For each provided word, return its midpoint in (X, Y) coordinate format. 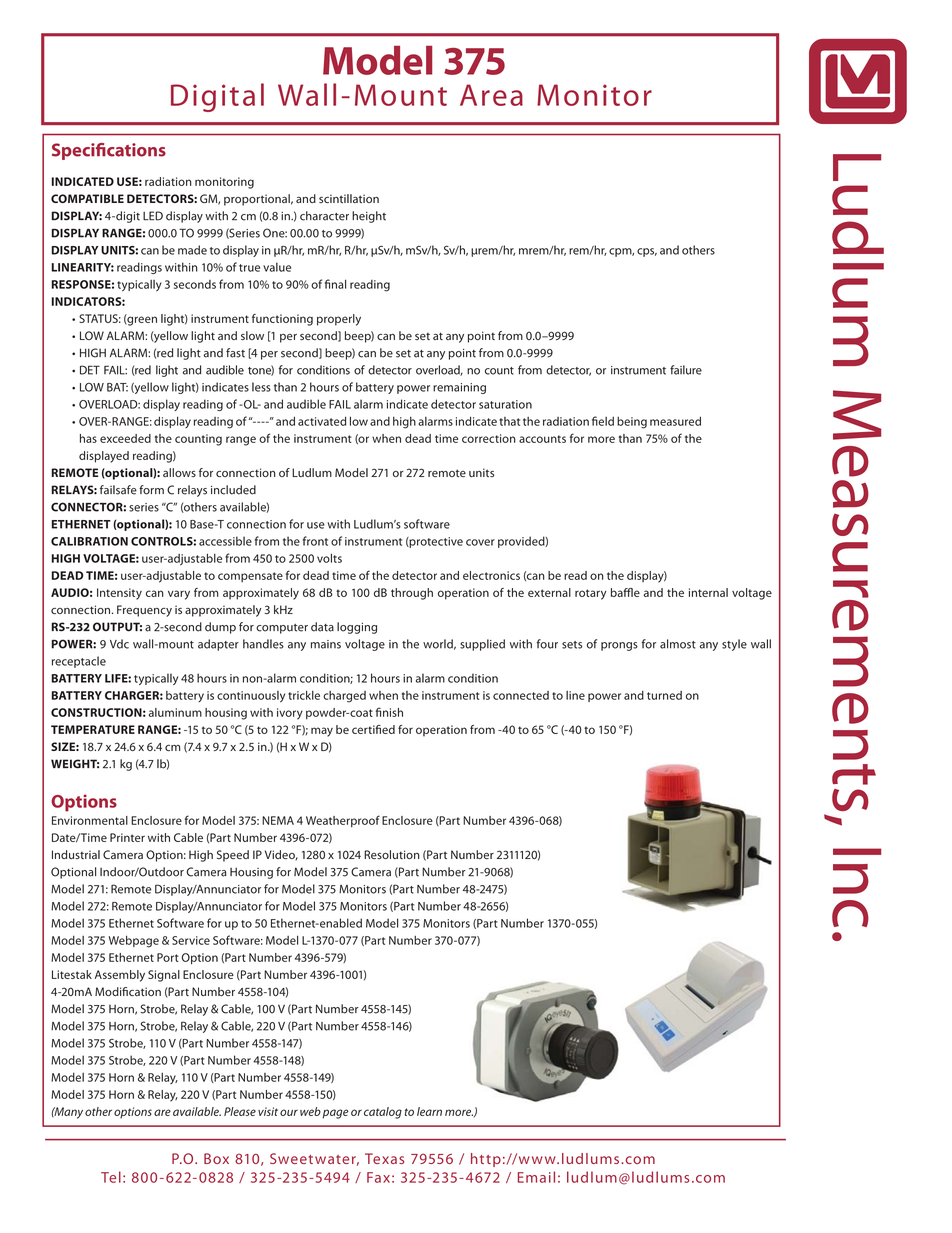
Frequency (144, 611)
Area (491, 95)
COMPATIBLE (87, 198)
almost (678, 644)
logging (357, 628)
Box (216, 1158)
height (369, 217)
